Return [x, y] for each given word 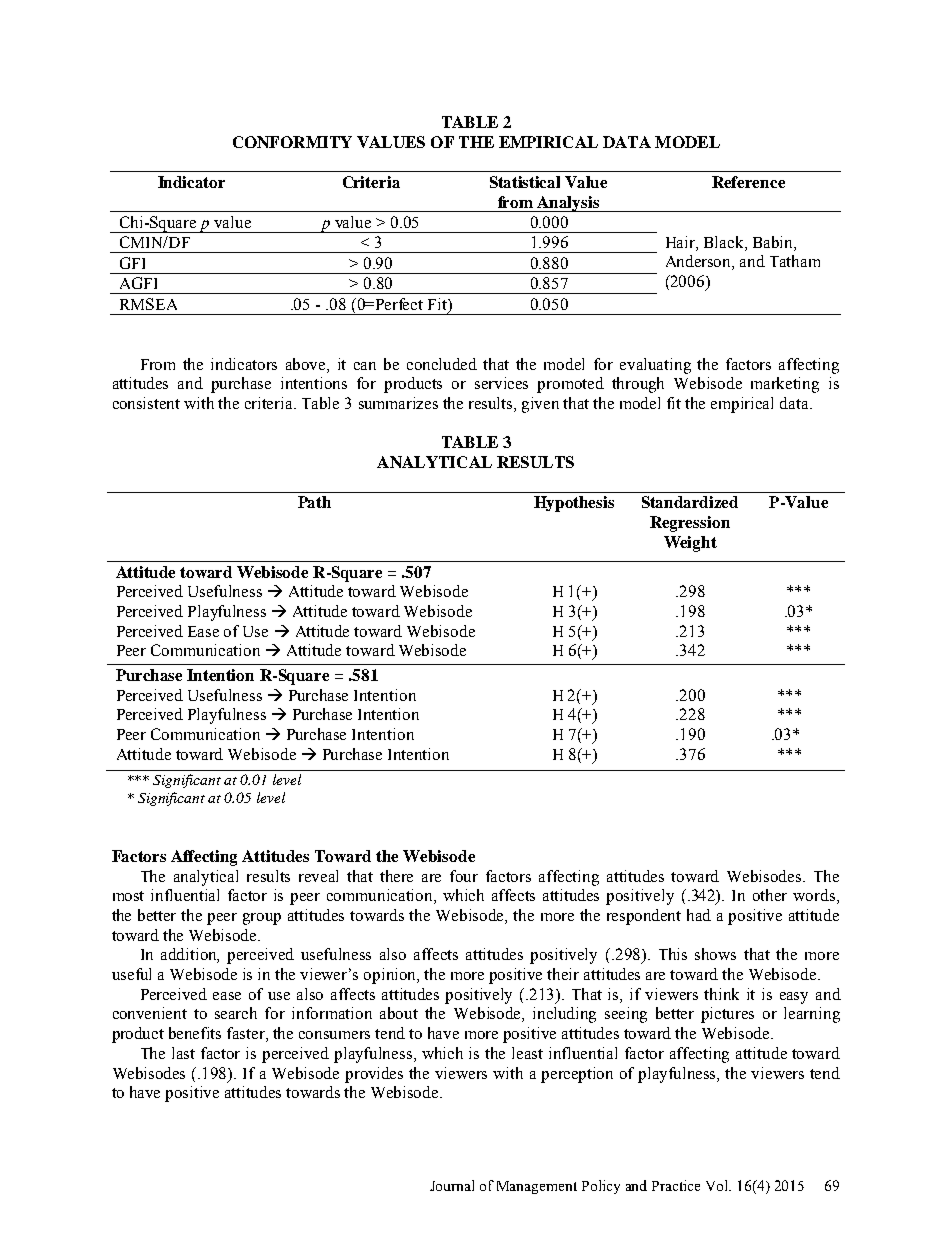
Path [314, 502]
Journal [452, 1185]
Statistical [525, 182]
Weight [690, 544]
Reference [748, 182]
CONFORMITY [292, 142]
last [183, 1053]
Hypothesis [574, 504]
